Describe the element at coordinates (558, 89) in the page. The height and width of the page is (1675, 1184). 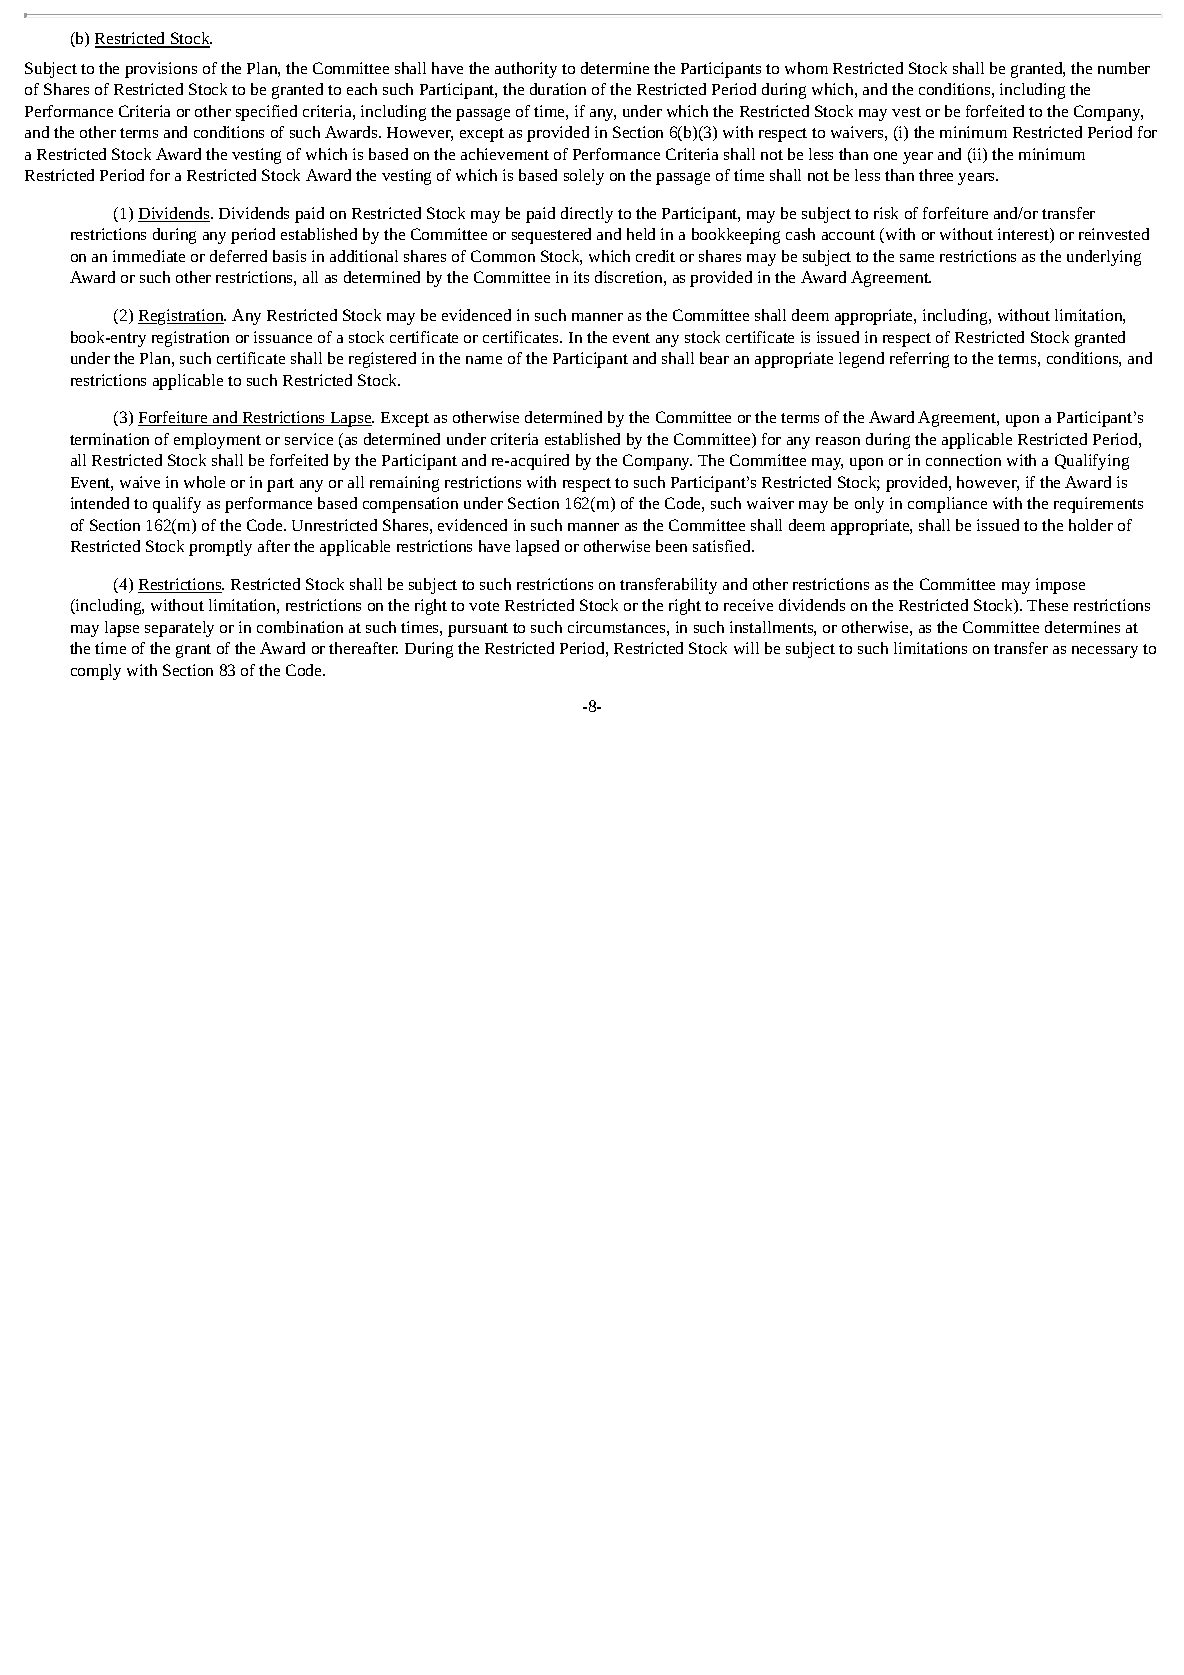
I see `duration` at that location.
